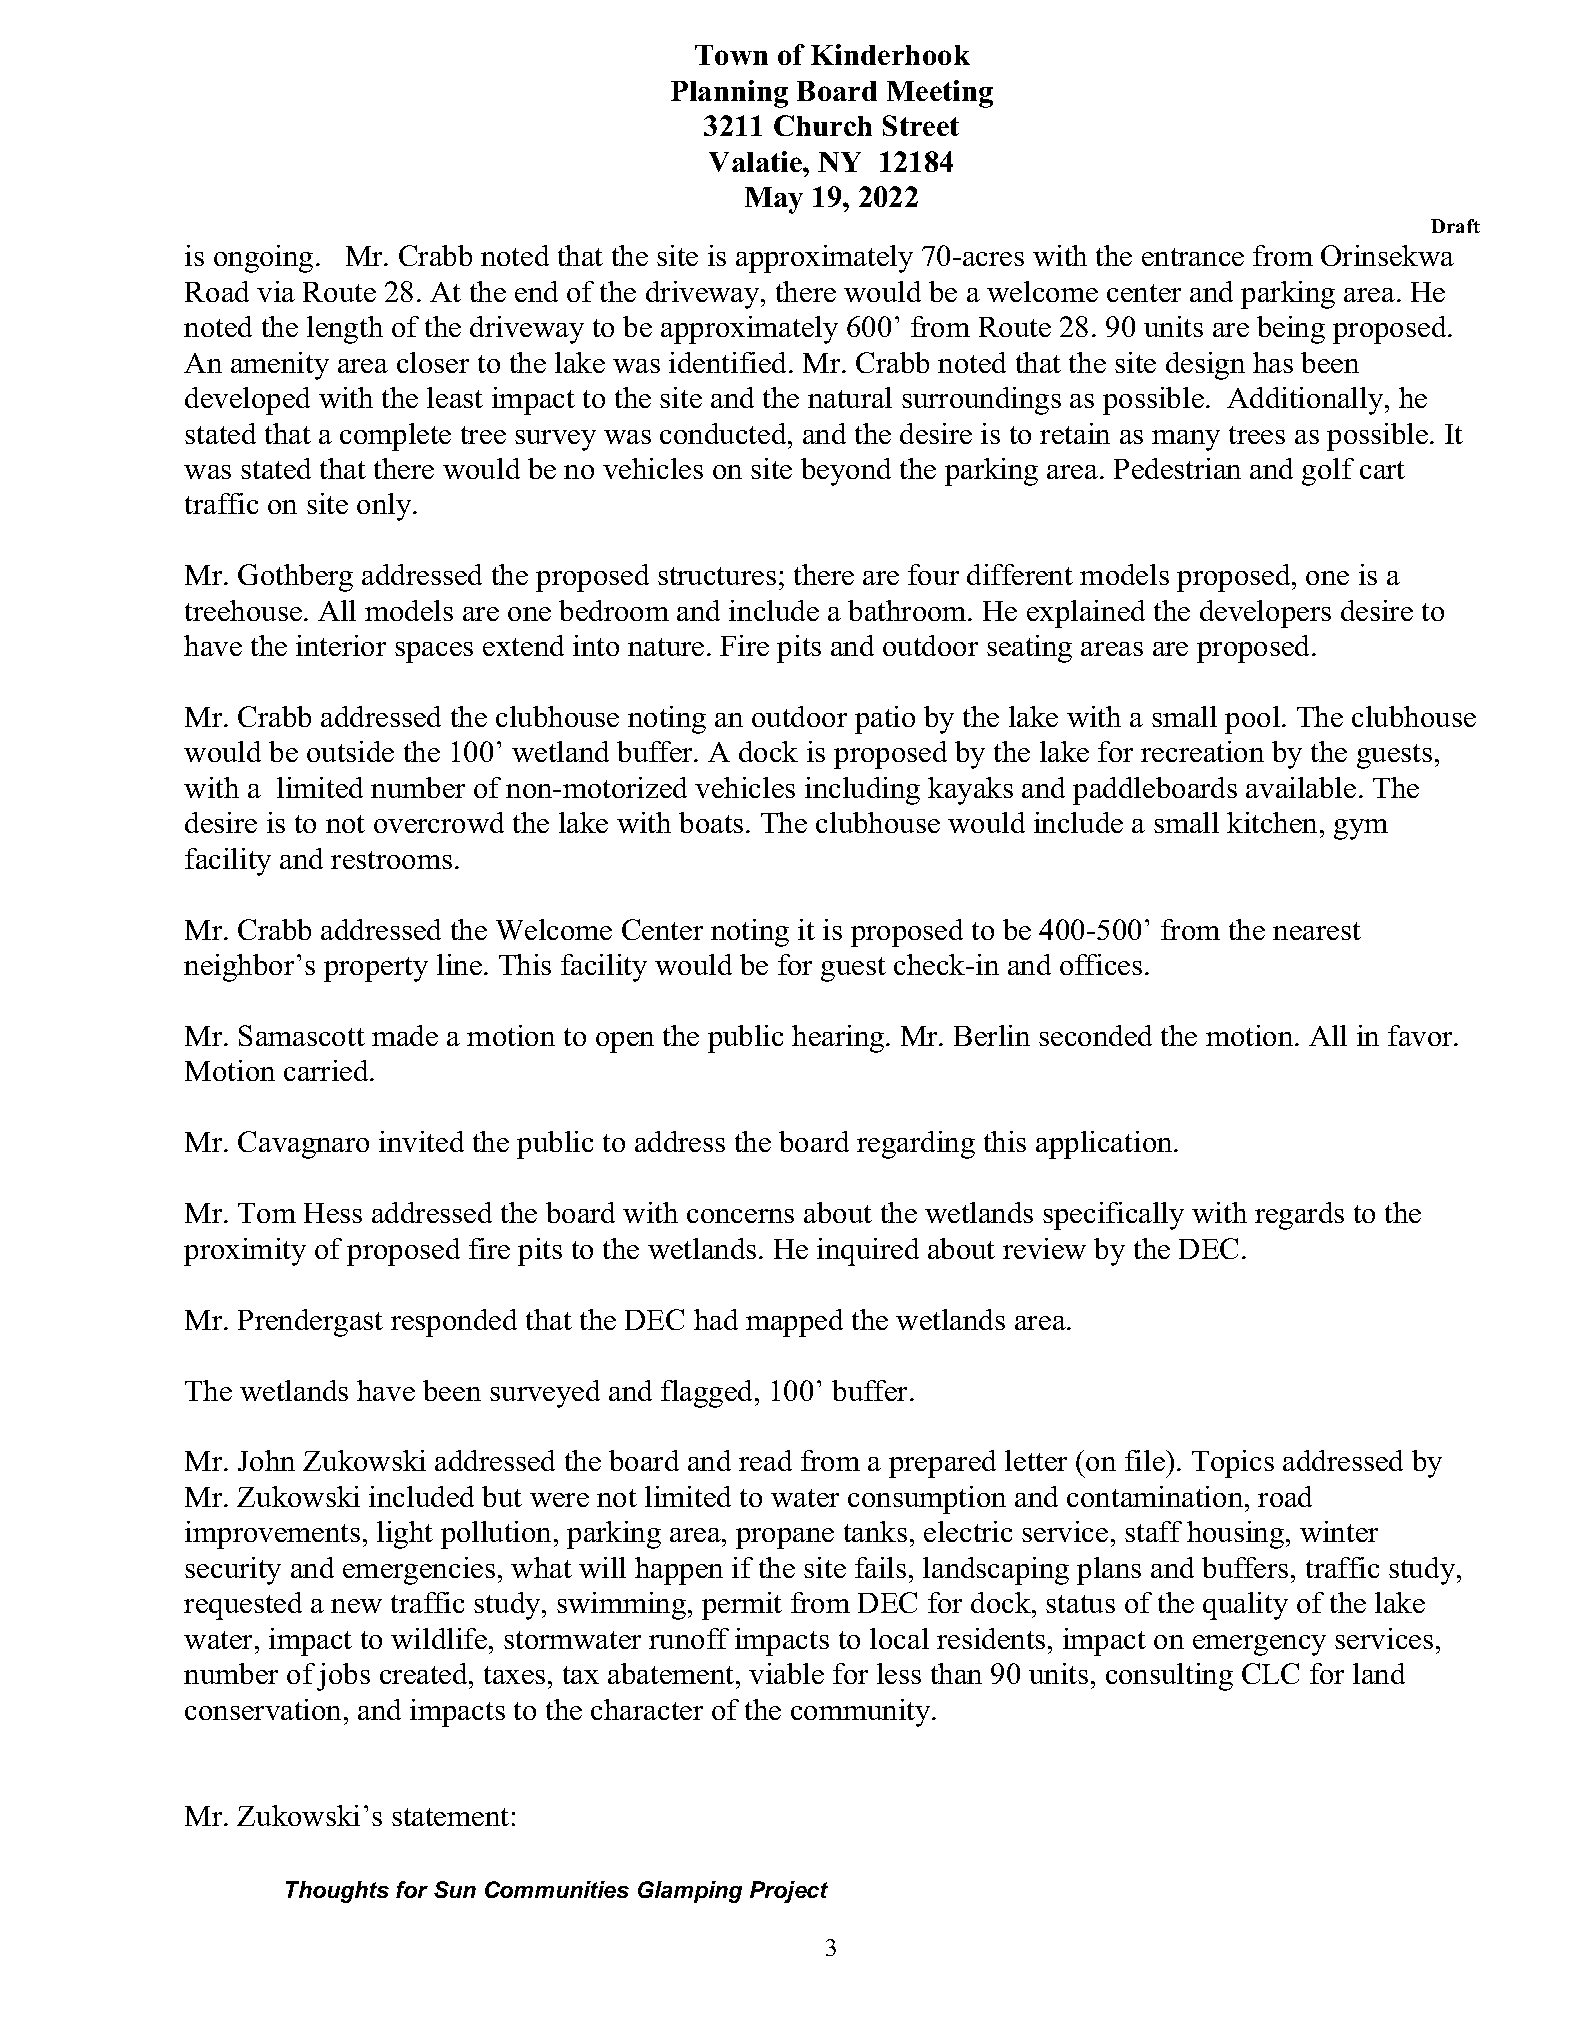 The image size is (1572, 2035). What do you see at coordinates (868, 1252) in the page?
I see `inquired` at bounding box center [868, 1252].
